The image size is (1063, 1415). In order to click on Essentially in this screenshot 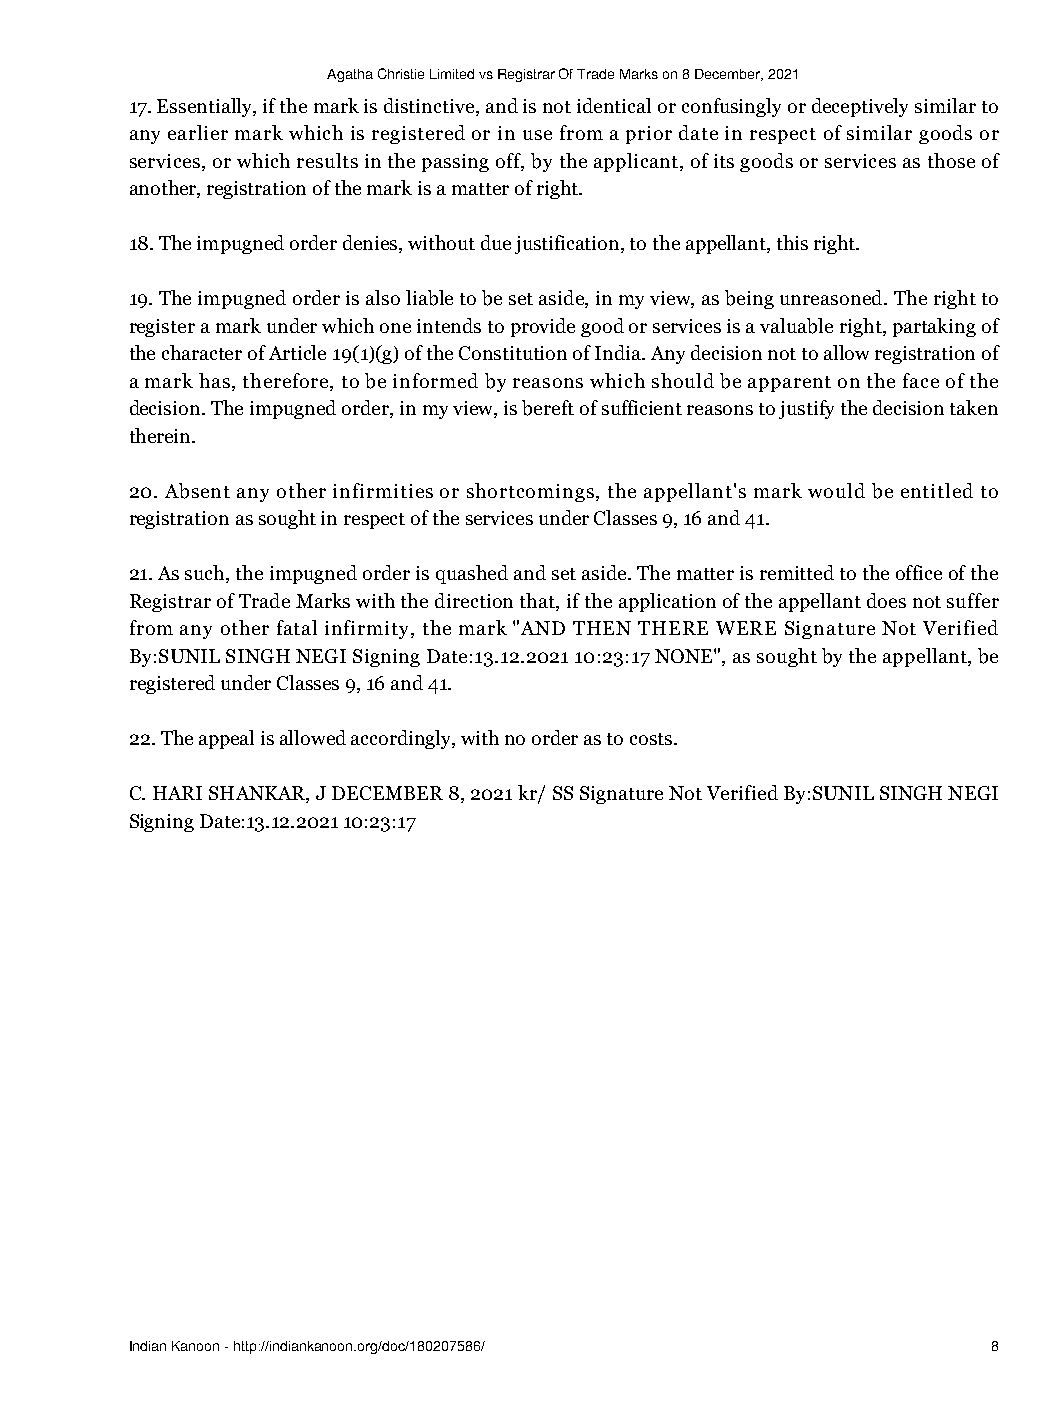, I will do `click(206, 107)`.
